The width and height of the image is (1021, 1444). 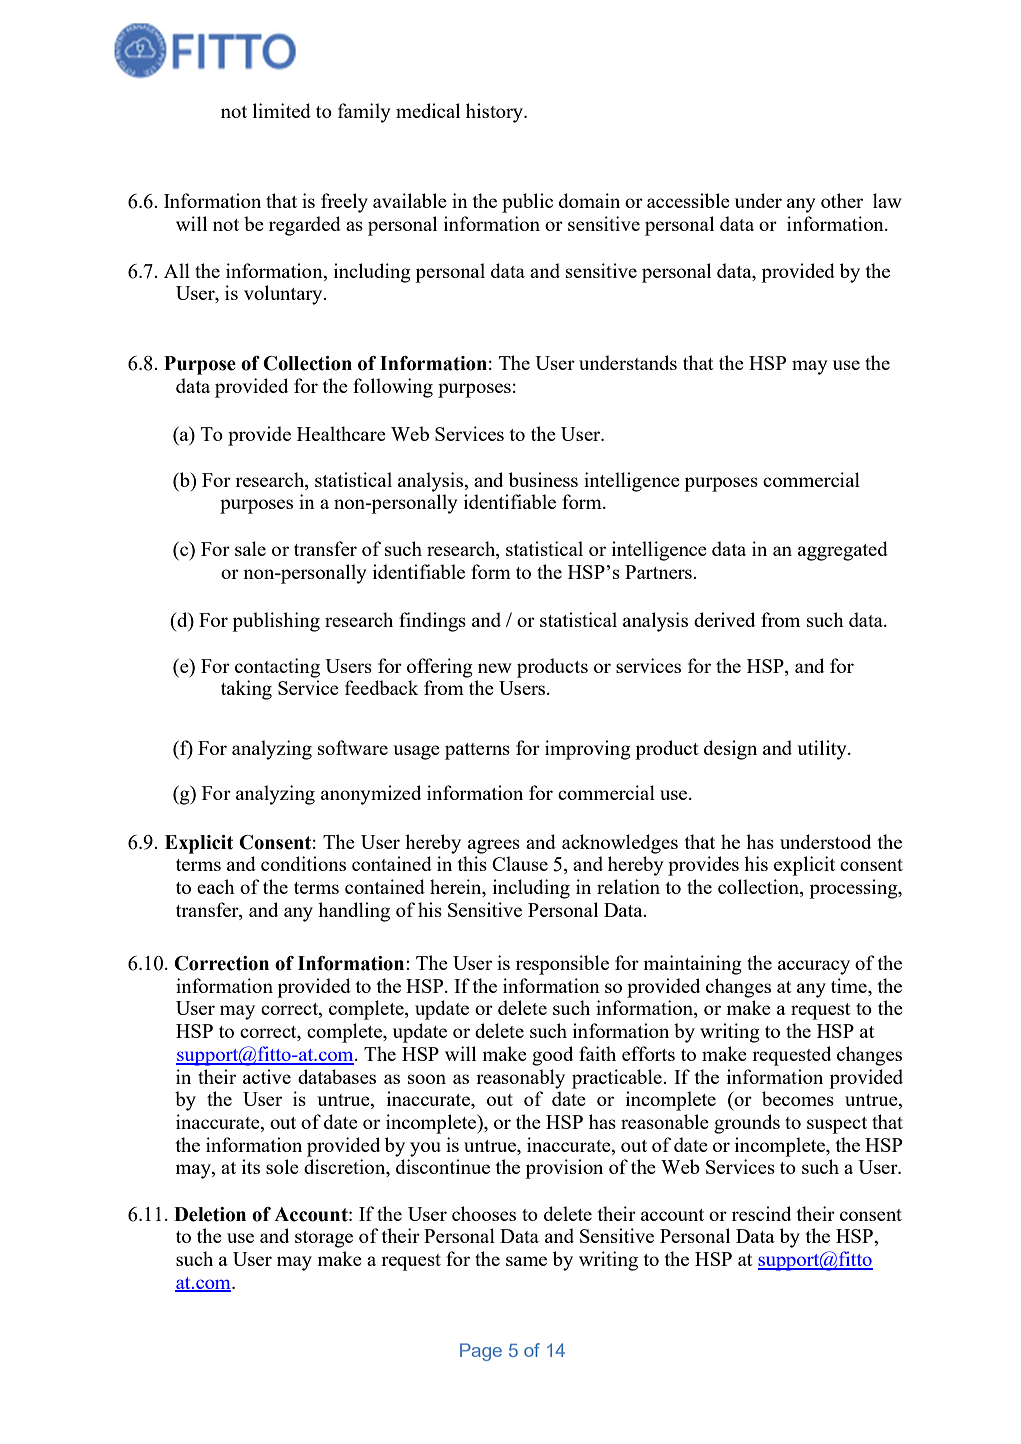 I want to click on limited, so click(x=282, y=110).
